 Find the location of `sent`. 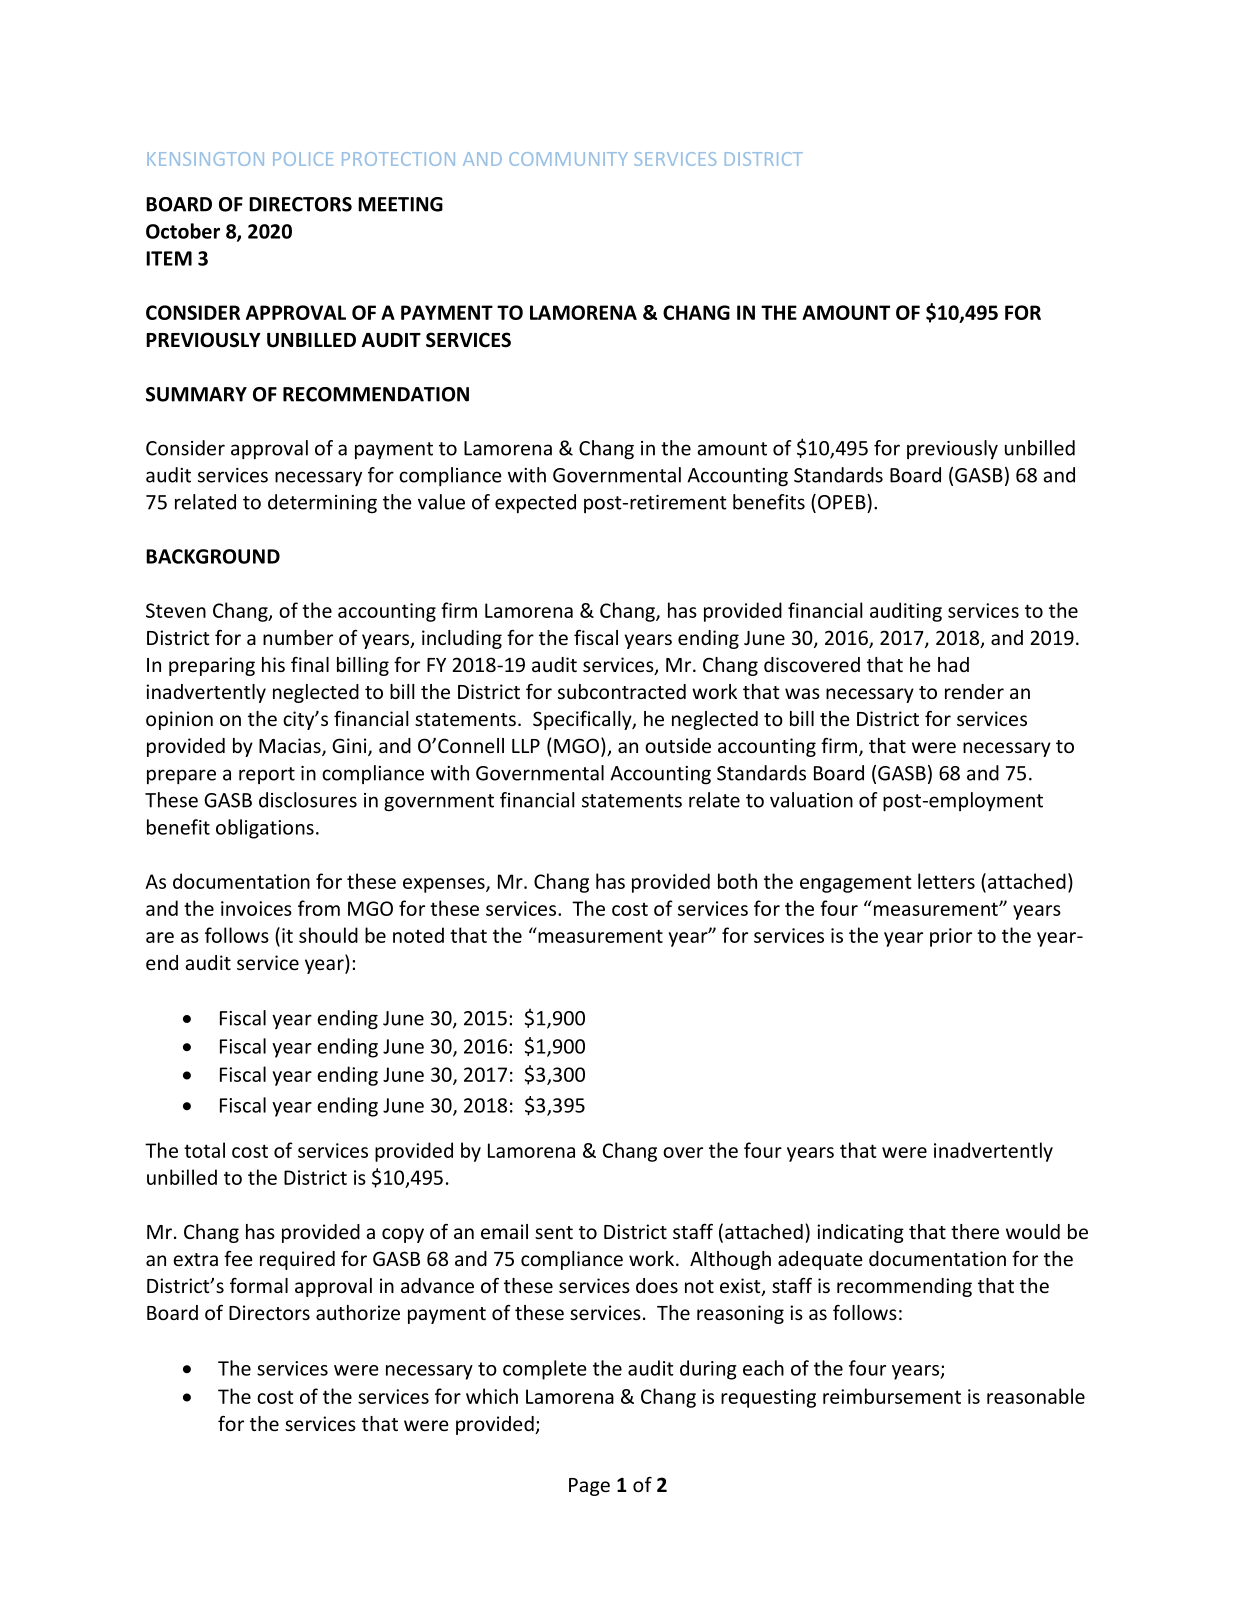

sent is located at coordinates (554, 1232).
